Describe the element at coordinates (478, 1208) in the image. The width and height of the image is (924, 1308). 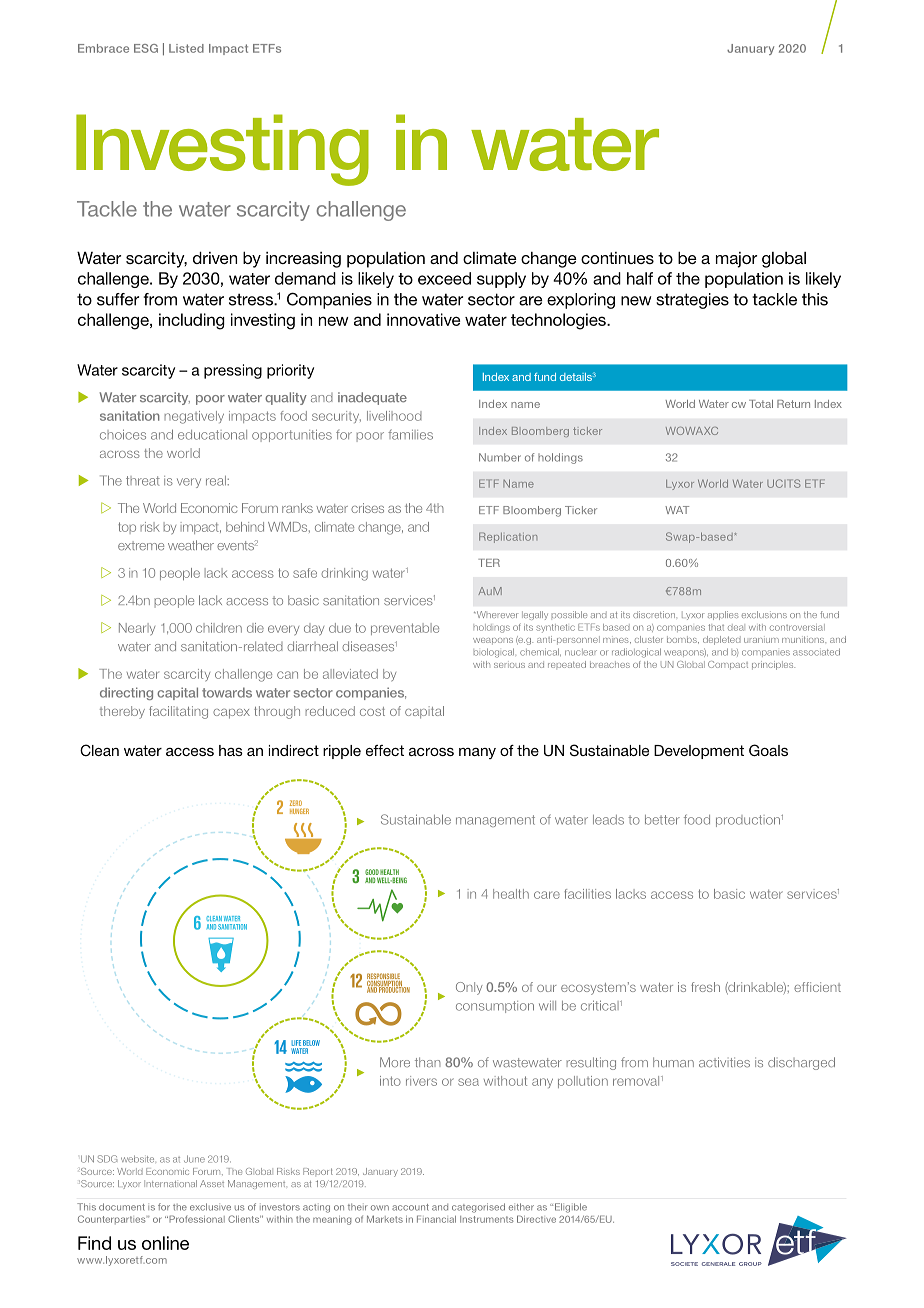
I see `categorised` at that location.
